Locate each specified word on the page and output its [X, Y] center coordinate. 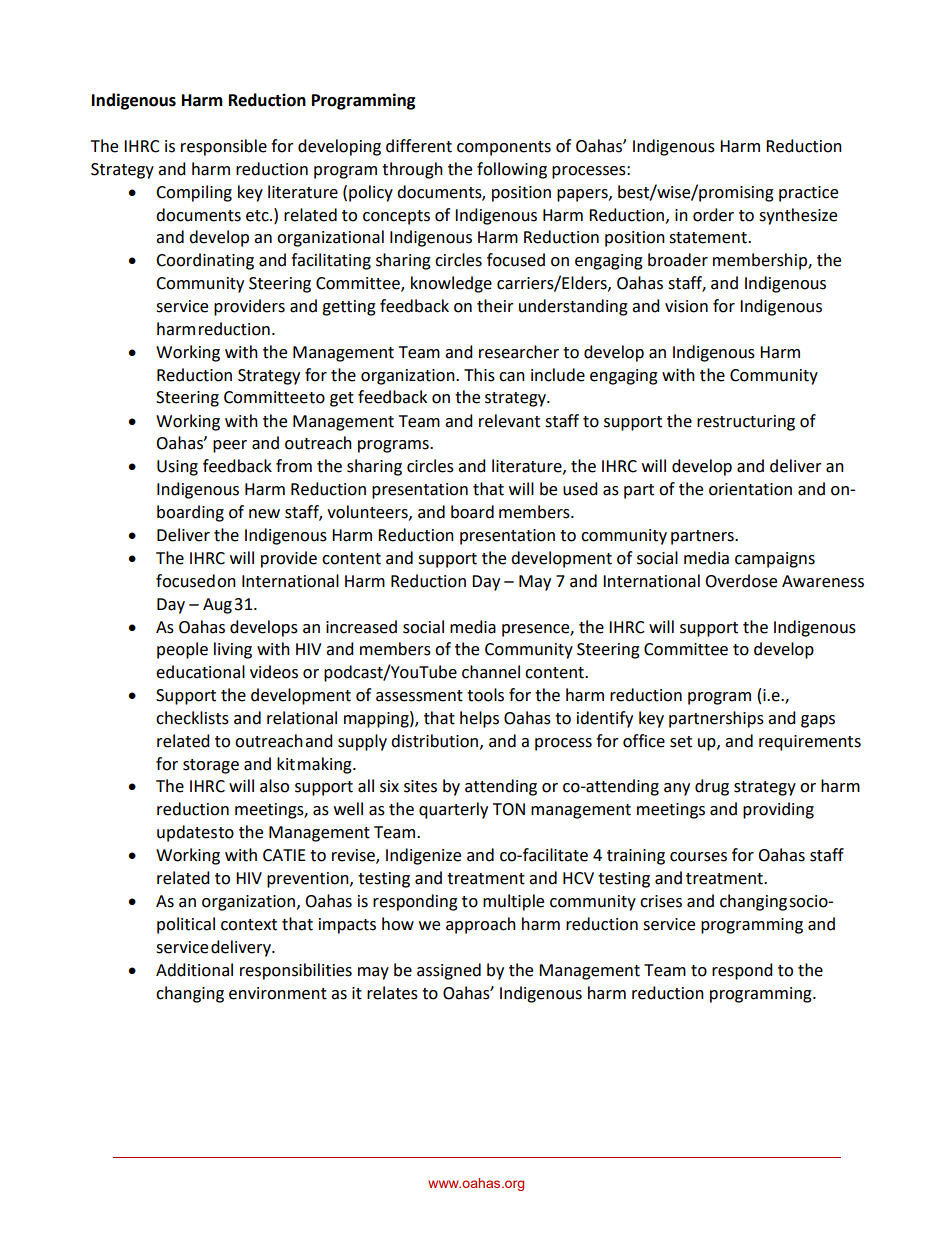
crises [661, 901]
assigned [449, 971]
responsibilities [296, 971]
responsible [224, 147]
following [512, 170]
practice [808, 194]
